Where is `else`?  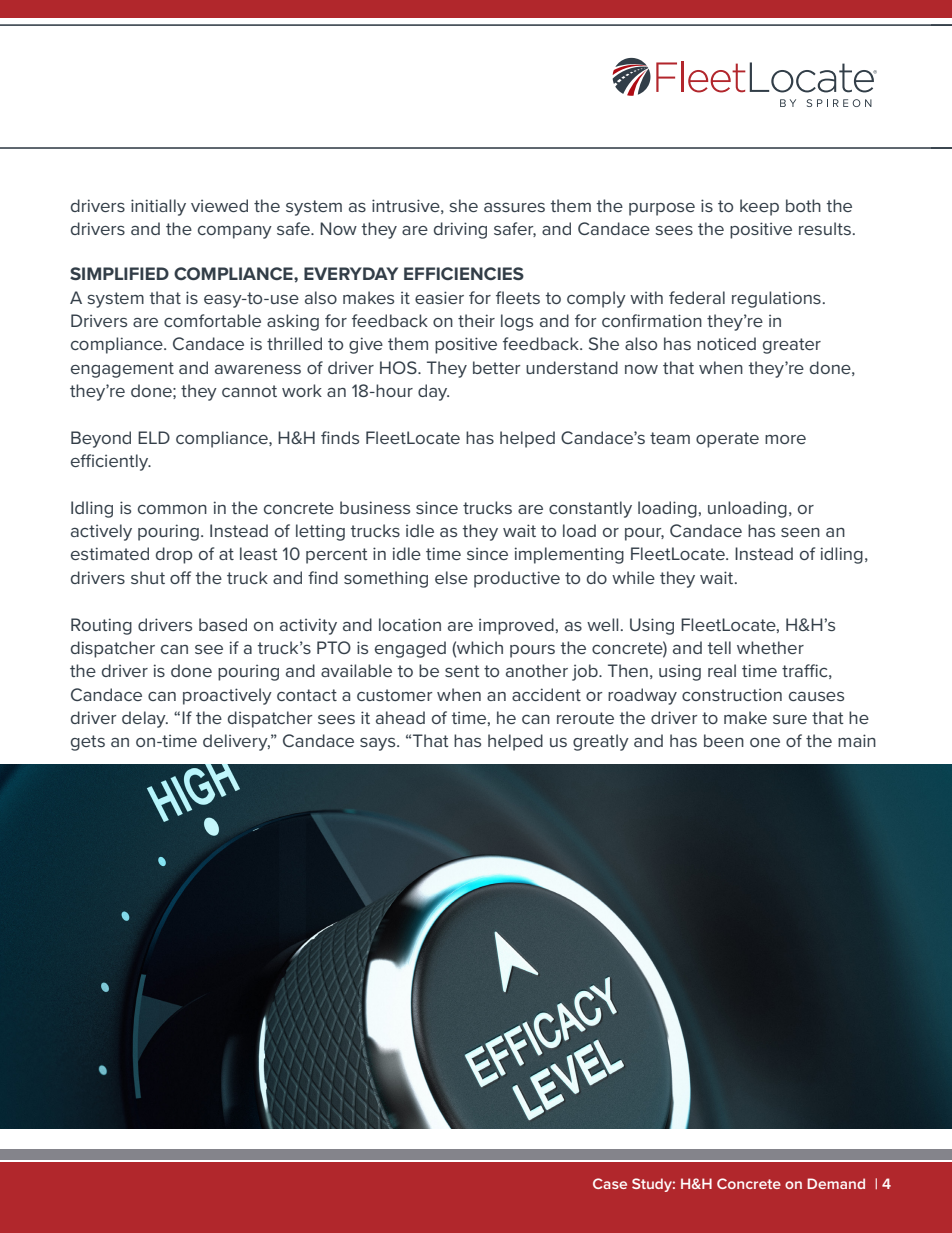
else is located at coordinates (451, 577).
